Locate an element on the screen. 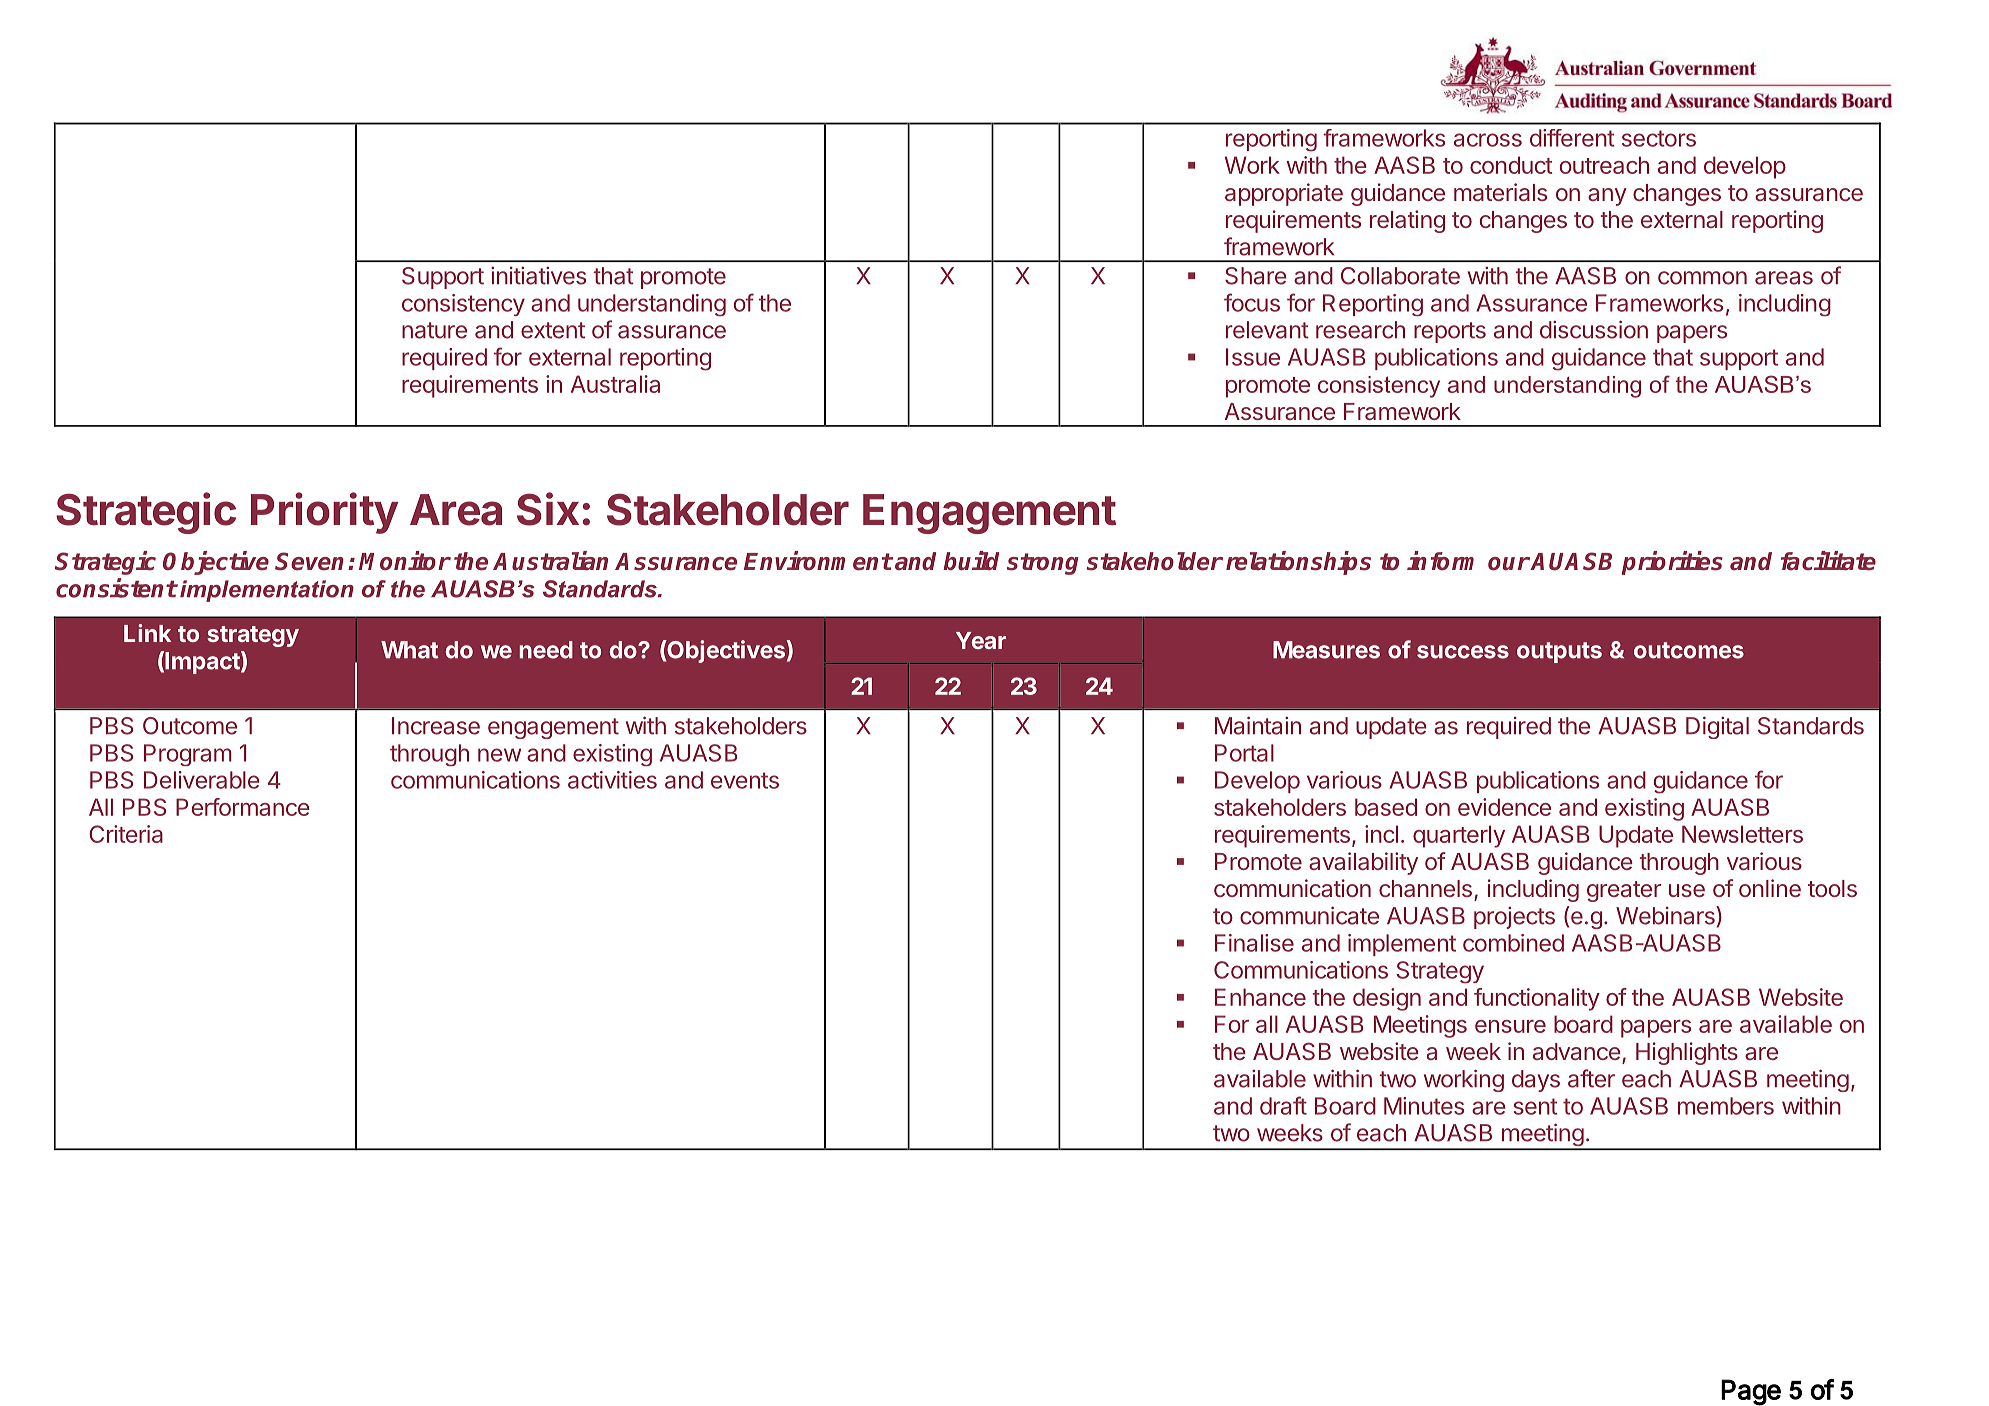 The width and height of the screenshot is (1989, 1406). Deliverable is located at coordinates (202, 780).
